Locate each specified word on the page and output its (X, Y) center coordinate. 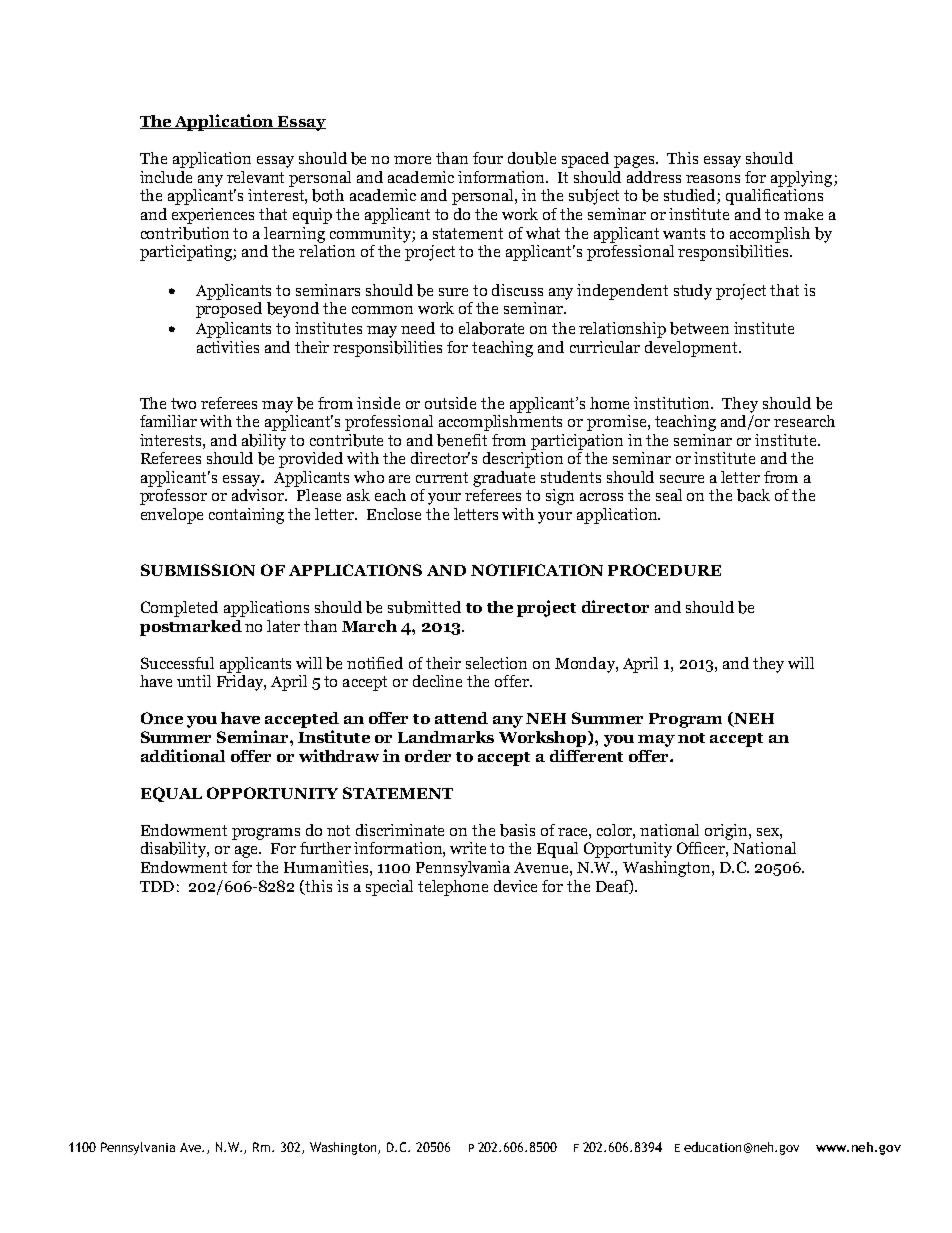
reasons (713, 179)
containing (246, 516)
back (753, 495)
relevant (255, 177)
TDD (157, 886)
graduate (504, 479)
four (488, 158)
